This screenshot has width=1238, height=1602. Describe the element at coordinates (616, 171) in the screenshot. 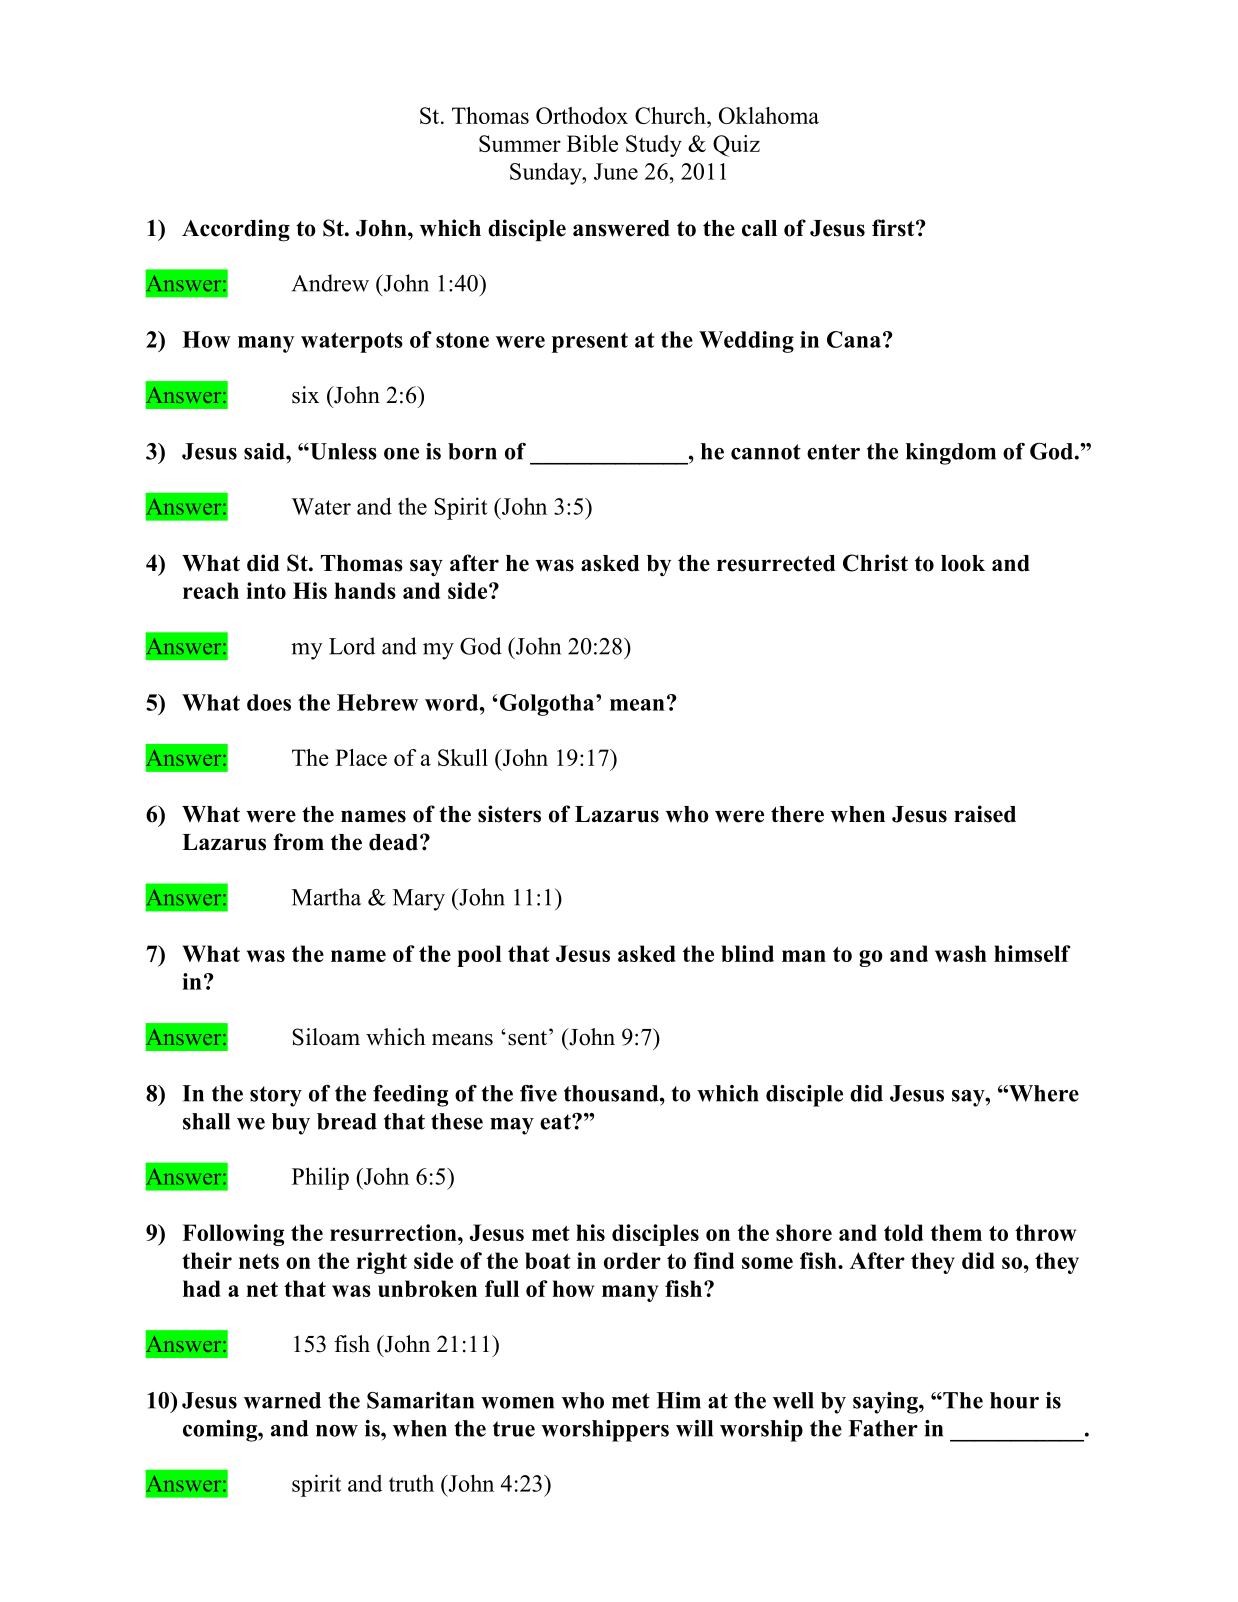

I see `June` at that location.
